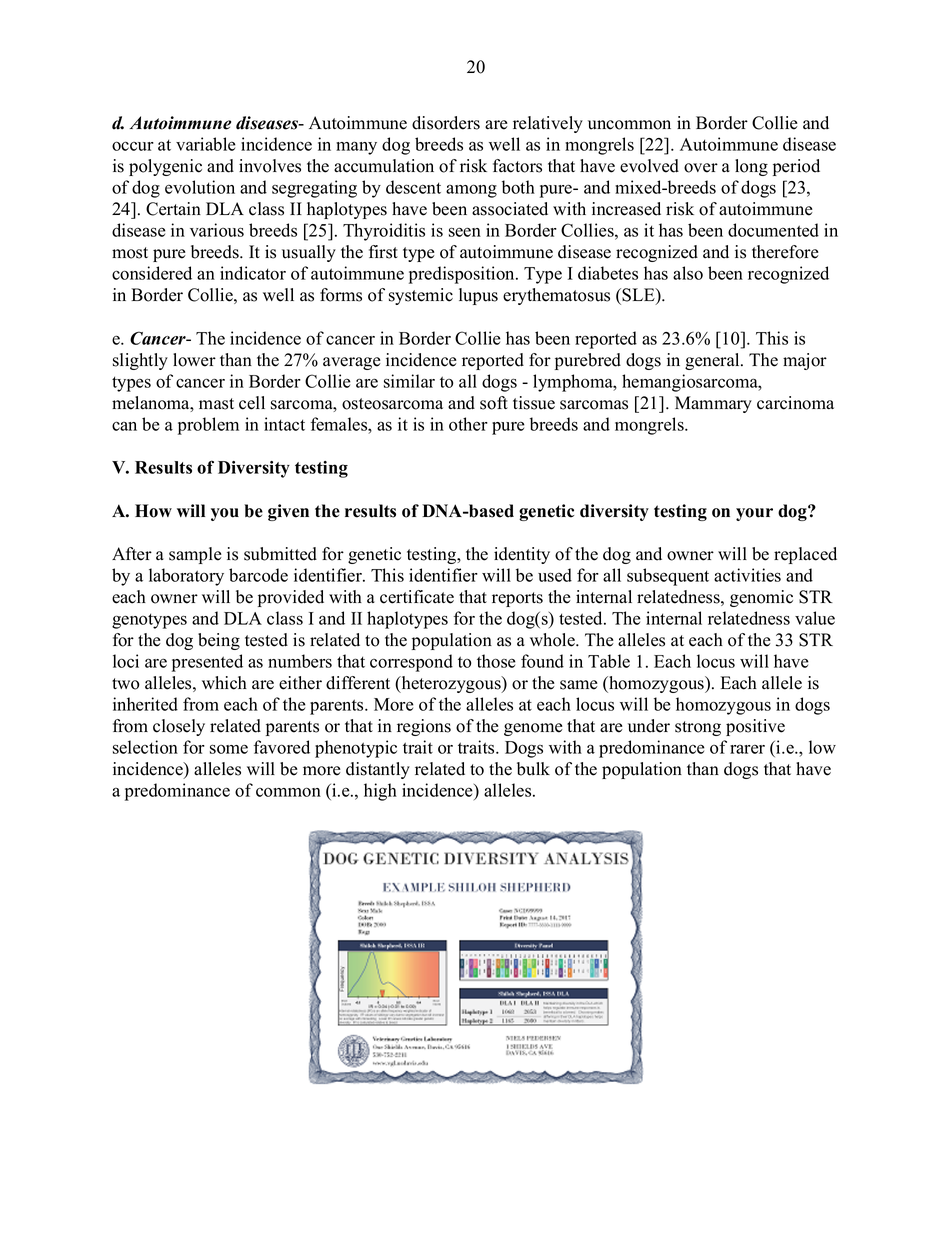 The height and width of the document is (1233, 952). What do you see at coordinates (533, 769) in the document?
I see `bulk` at bounding box center [533, 769].
